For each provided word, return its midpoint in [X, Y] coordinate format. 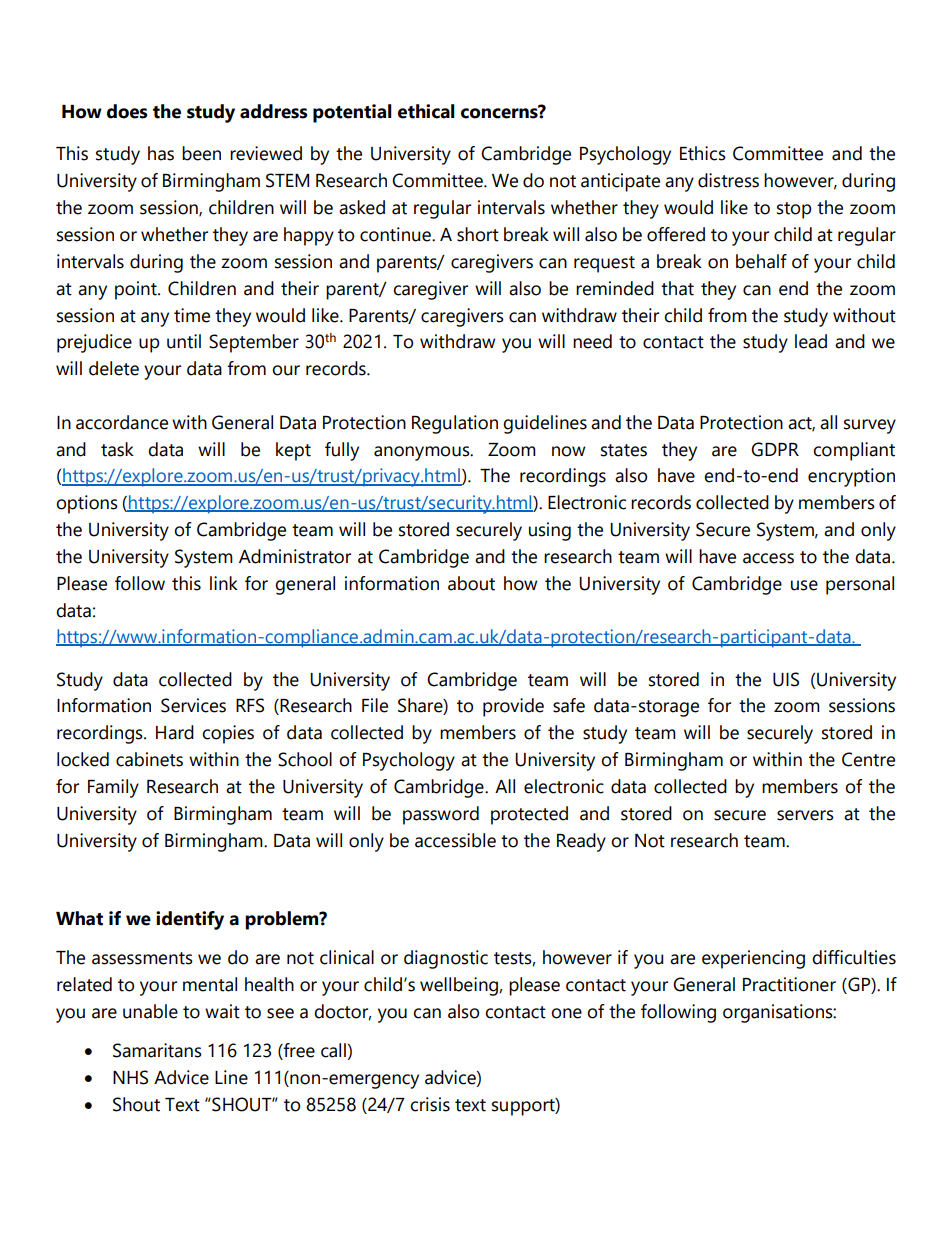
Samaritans [157, 1050]
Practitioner [789, 984]
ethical [426, 111]
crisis [430, 1104]
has [161, 153]
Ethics [703, 153]
